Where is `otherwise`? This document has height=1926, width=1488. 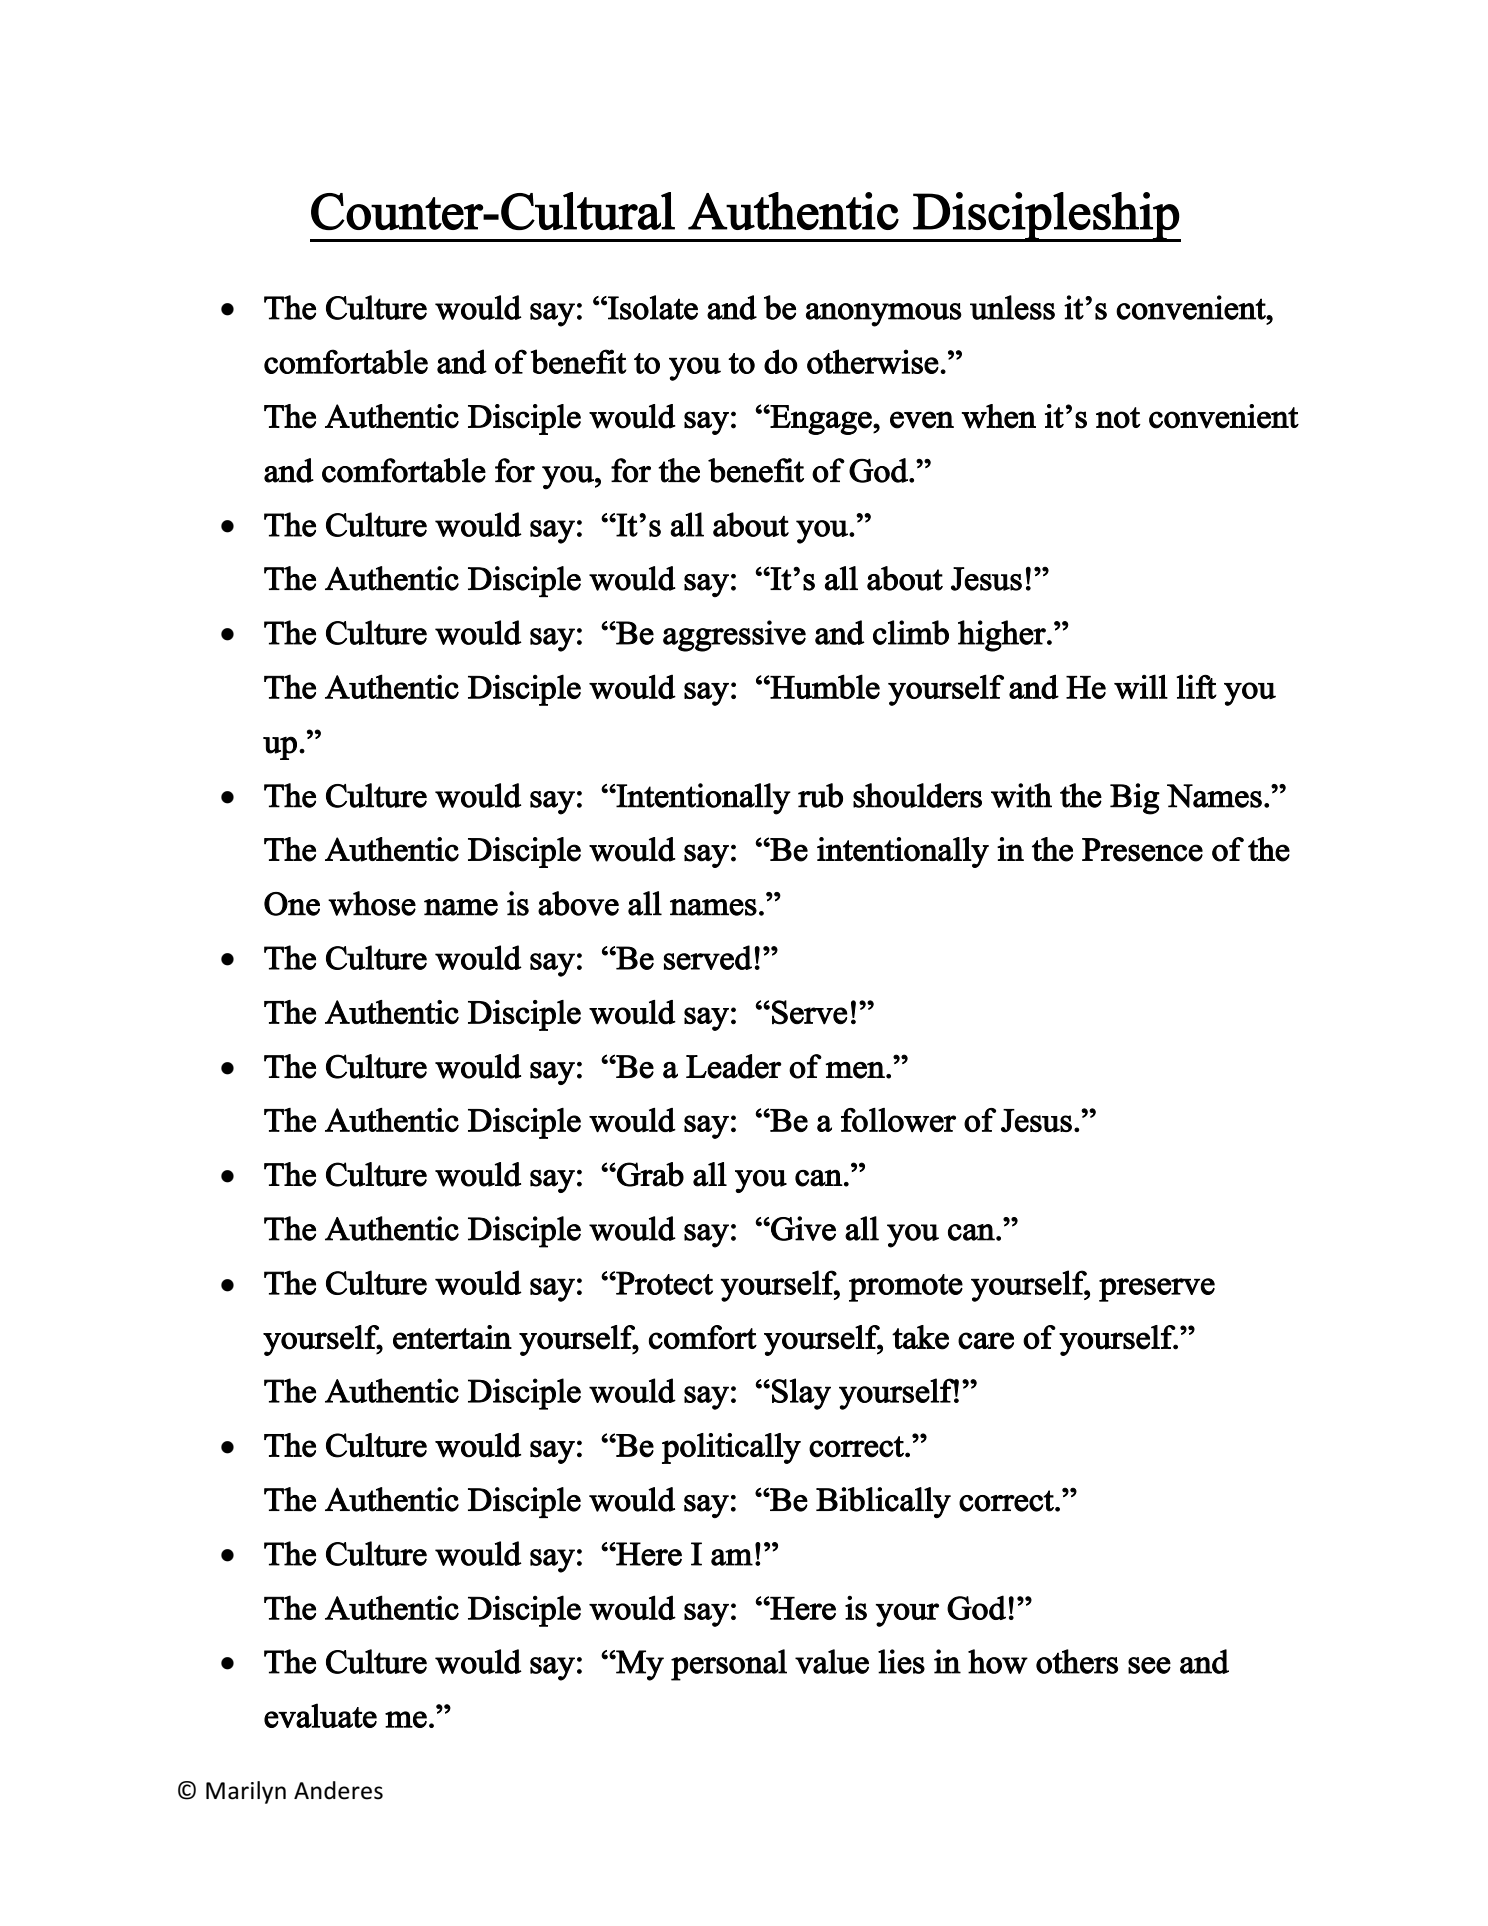
otherwise is located at coordinates (873, 361).
